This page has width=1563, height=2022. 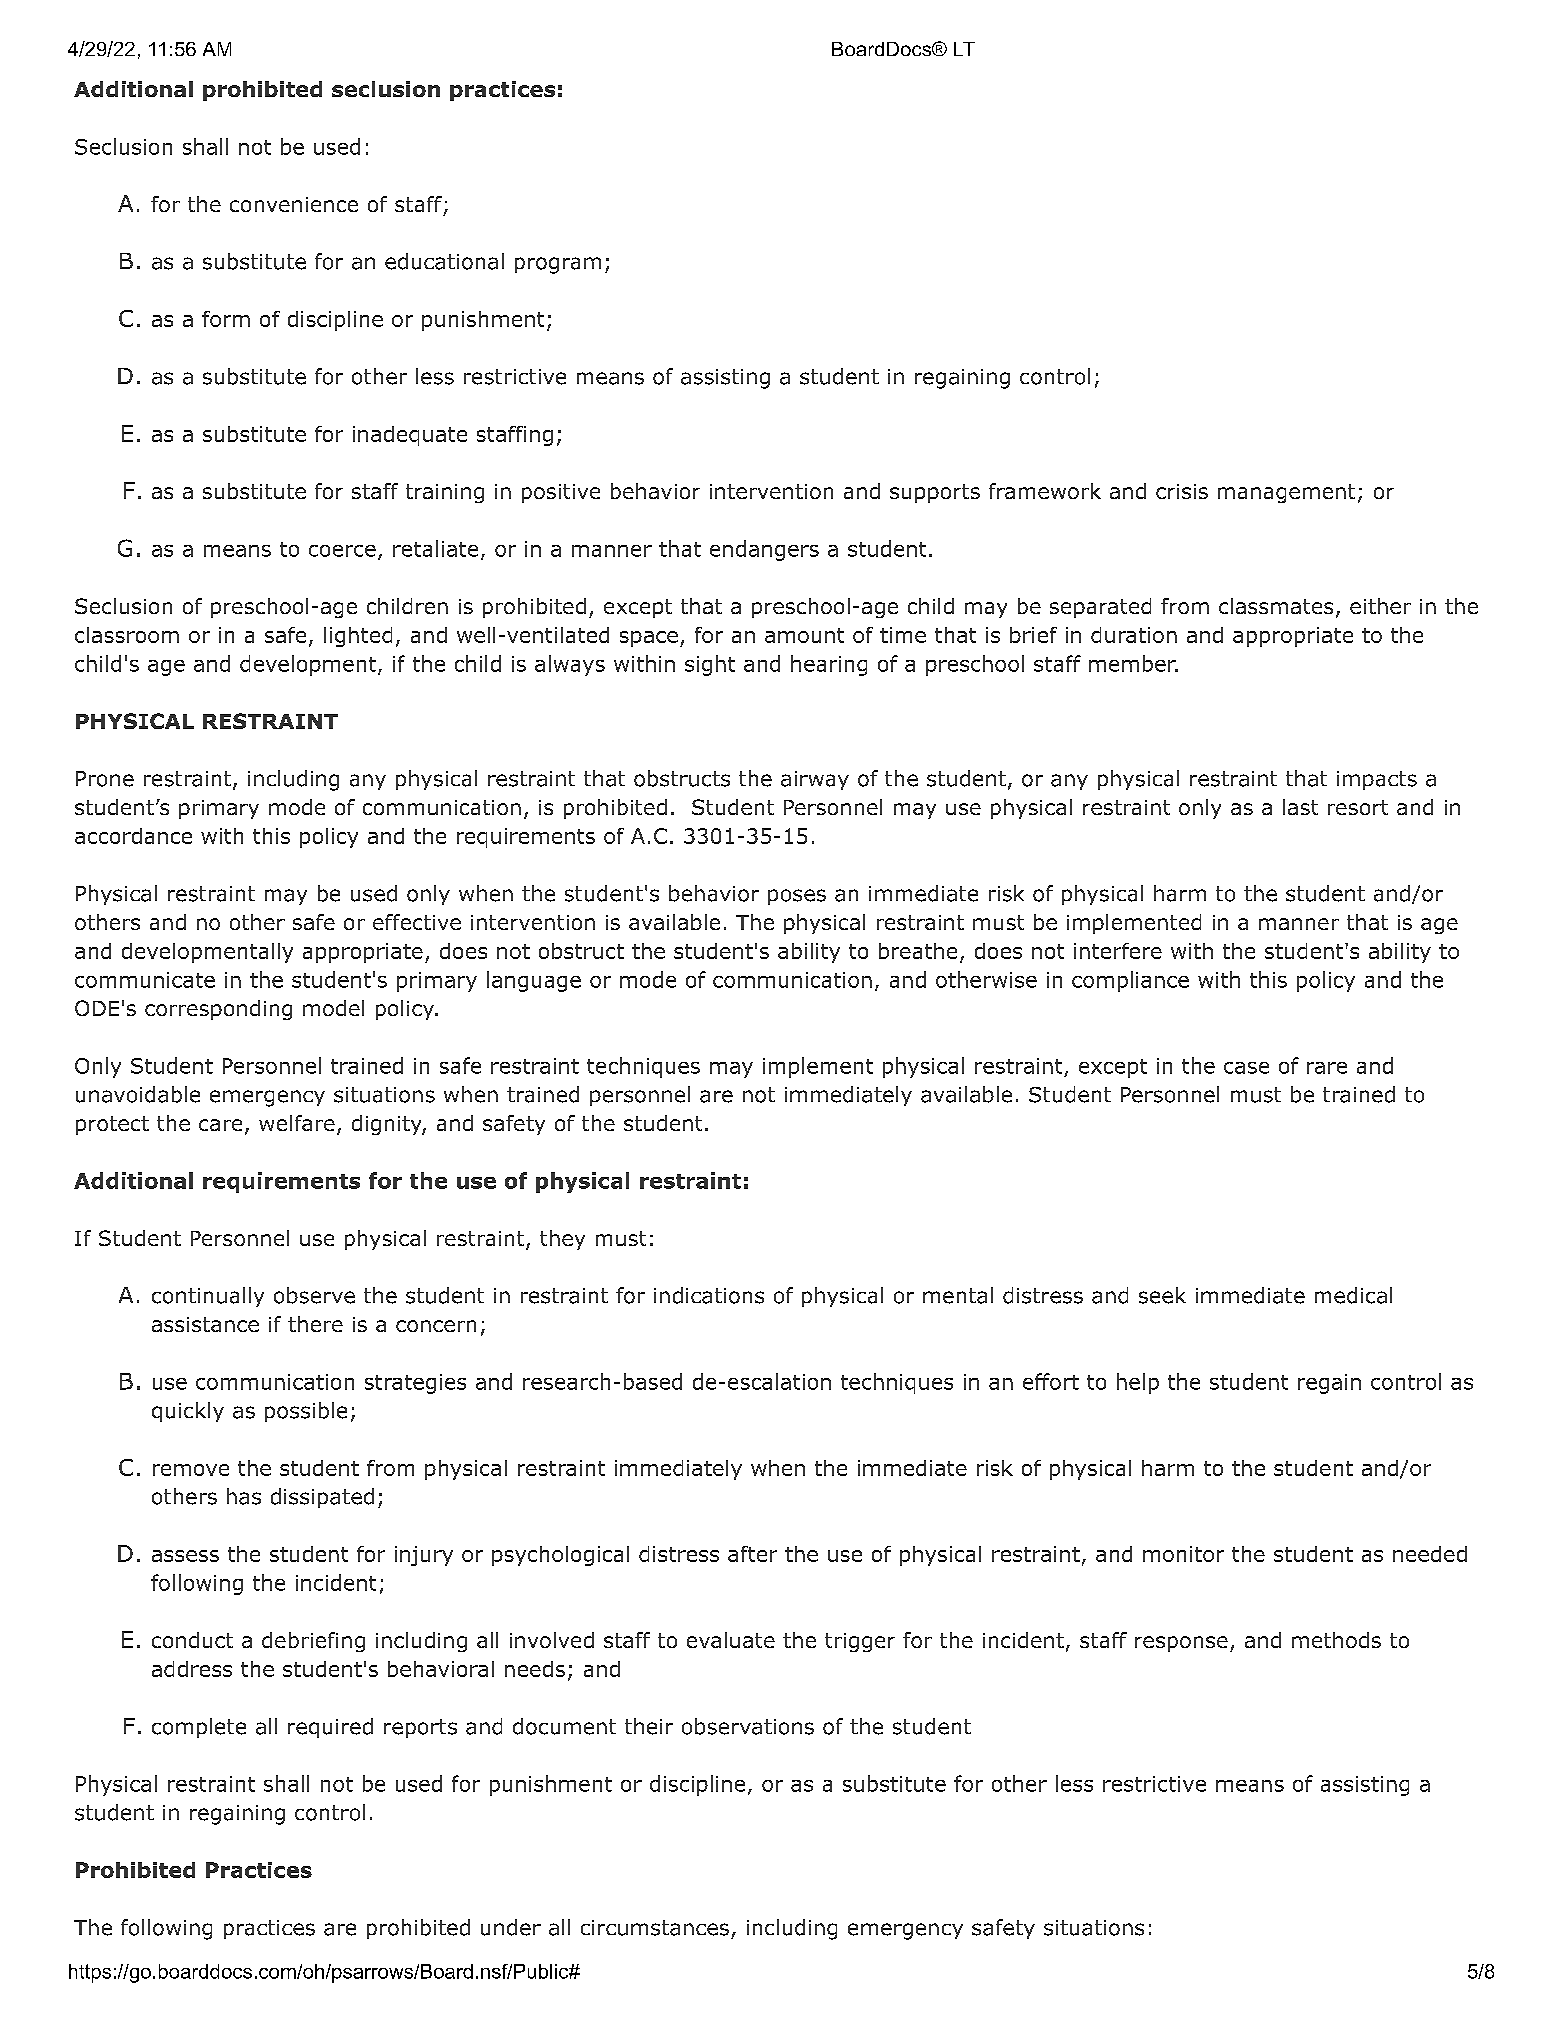 I want to click on program, so click(x=558, y=265).
